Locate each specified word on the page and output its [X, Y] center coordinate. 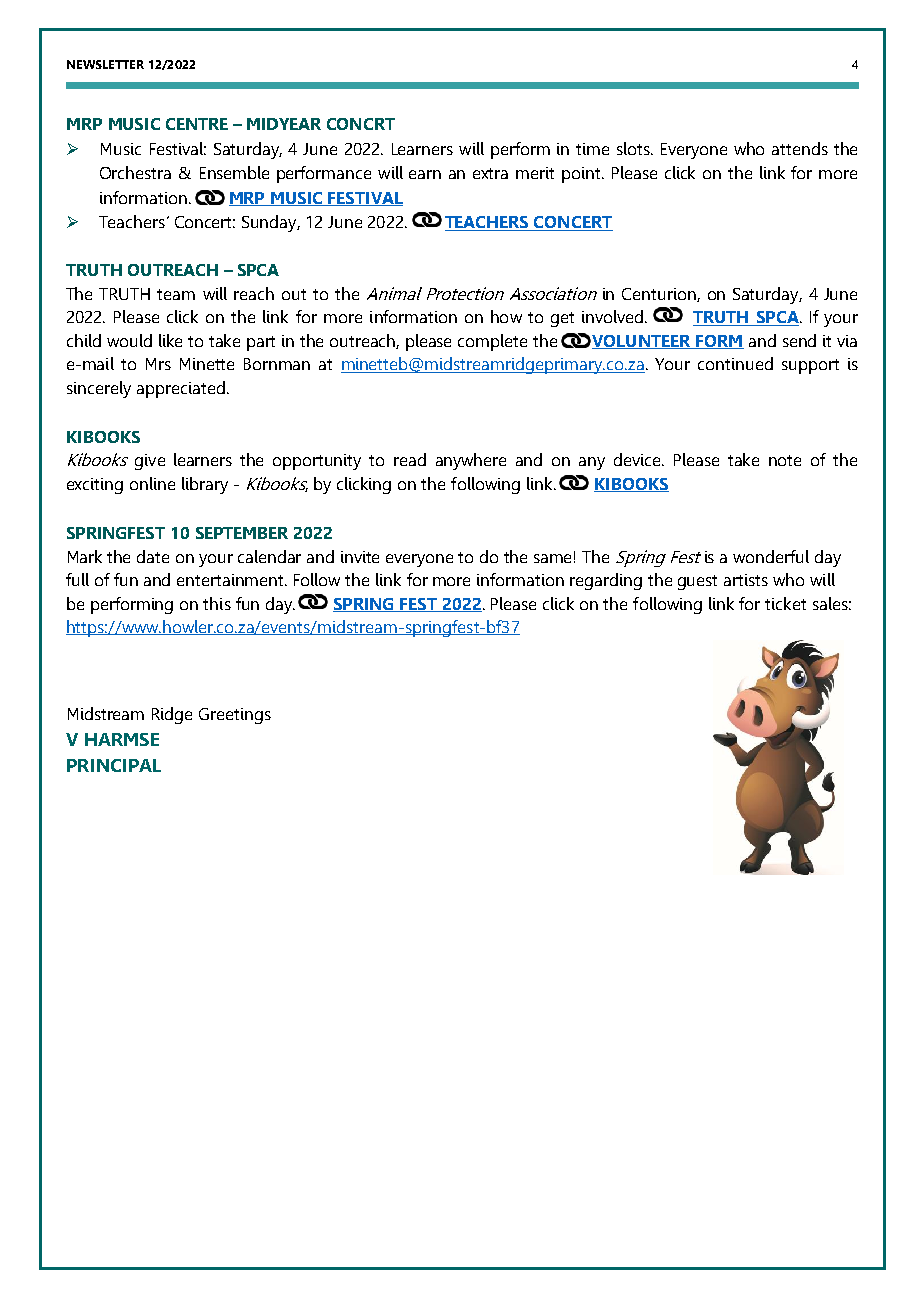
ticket [785, 603]
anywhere [471, 461]
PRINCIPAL [114, 765]
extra [490, 173]
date [153, 556]
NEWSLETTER [105, 64]
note [785, 460]
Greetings [235, 716]
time [592, 149]
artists [746, 580]
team [176, 294]
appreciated [181, 389]
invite [360, 557]
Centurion [660, 295]
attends [800, 148]
